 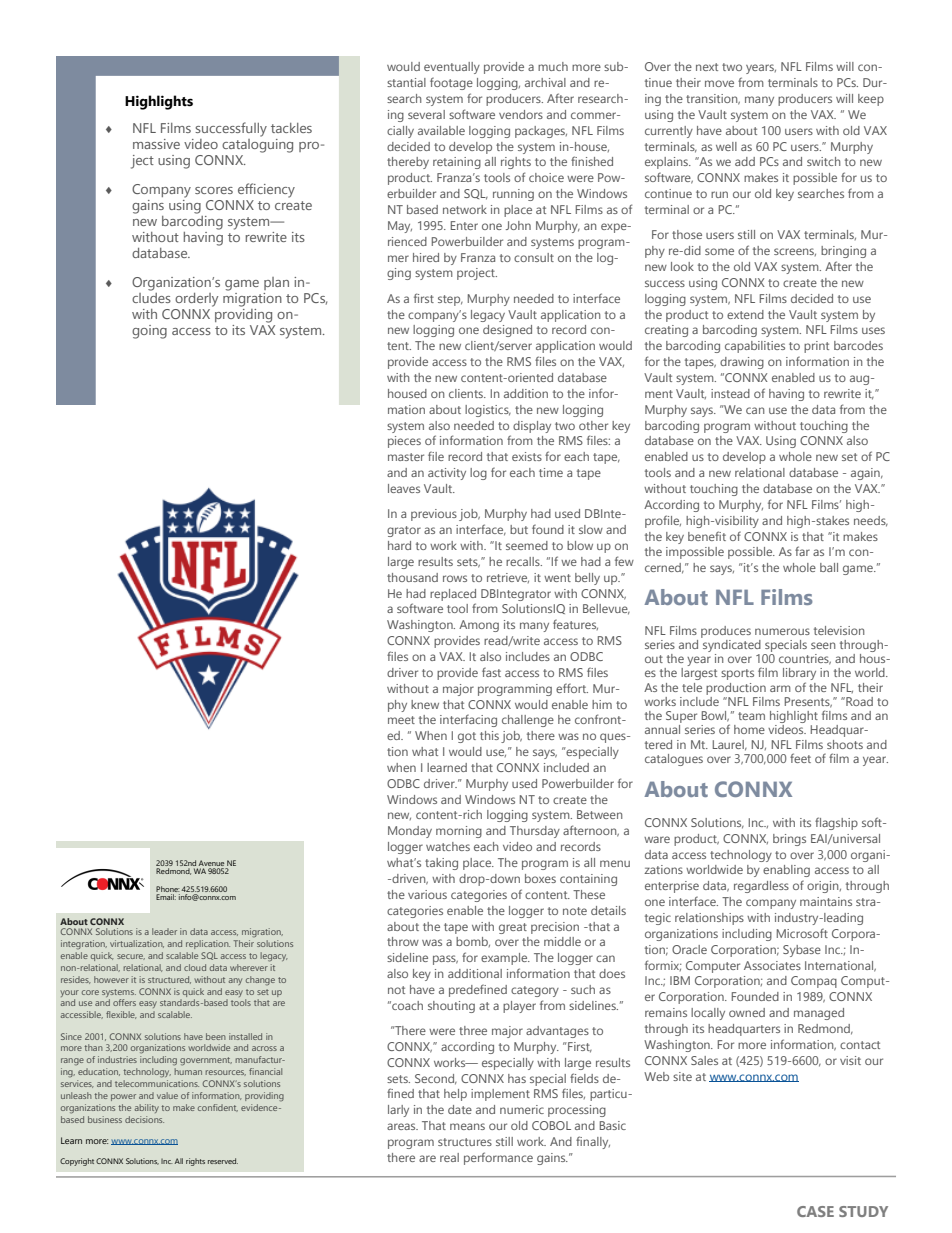 I want to click on move, so click(x=719, y=83).
